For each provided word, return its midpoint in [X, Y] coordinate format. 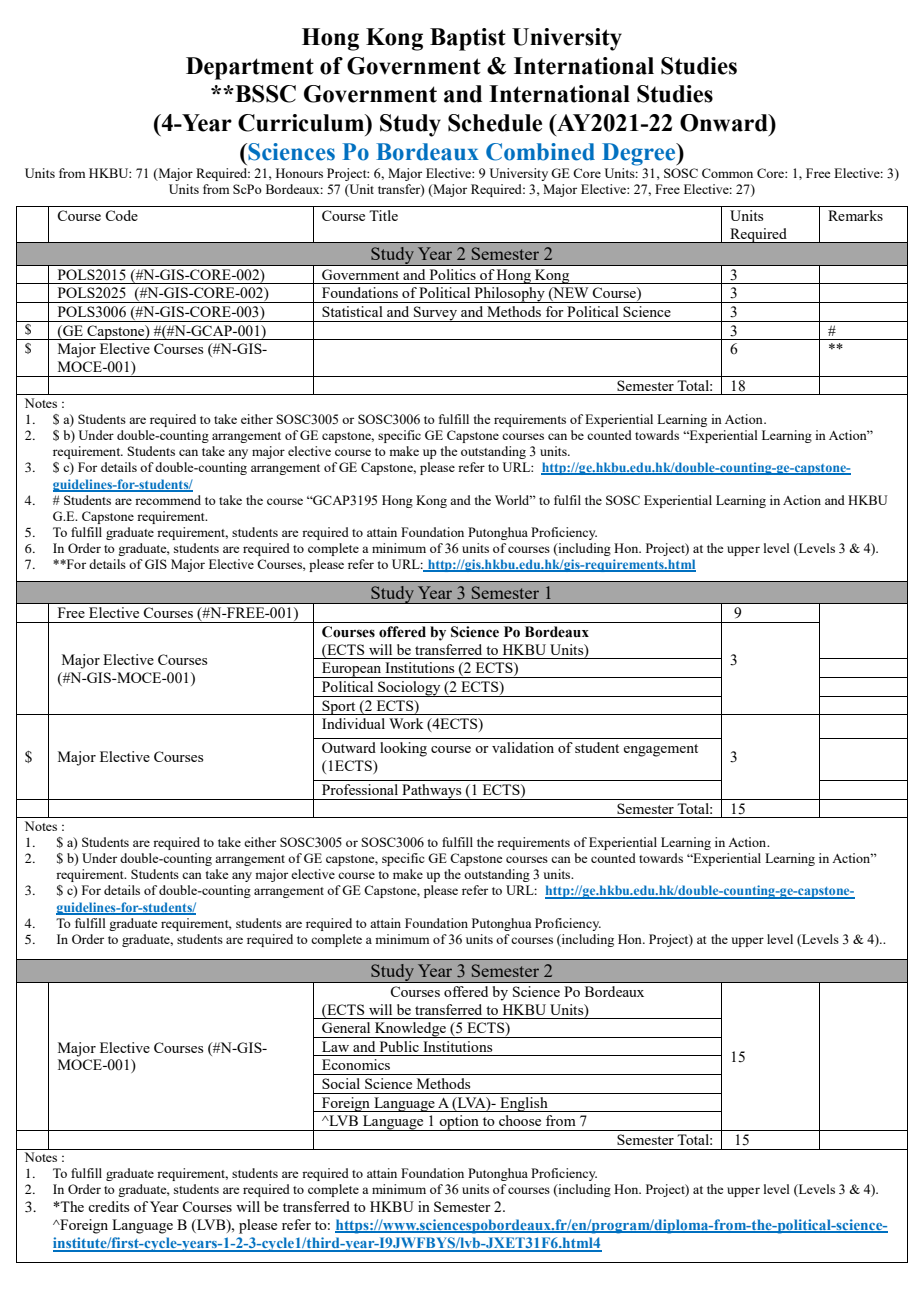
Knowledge [410, 1030]
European [352, 670]
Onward [725, 123]
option [459, 1123]
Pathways [432, 792]
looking [403, 749]
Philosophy [509, 295]
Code [121, 215]
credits [108, 1206]
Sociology [409, 689]
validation [523, 747]
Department [250, 68]
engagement [660, 750]
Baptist [468, 39]
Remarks [855, 215]
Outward [349, 747]
